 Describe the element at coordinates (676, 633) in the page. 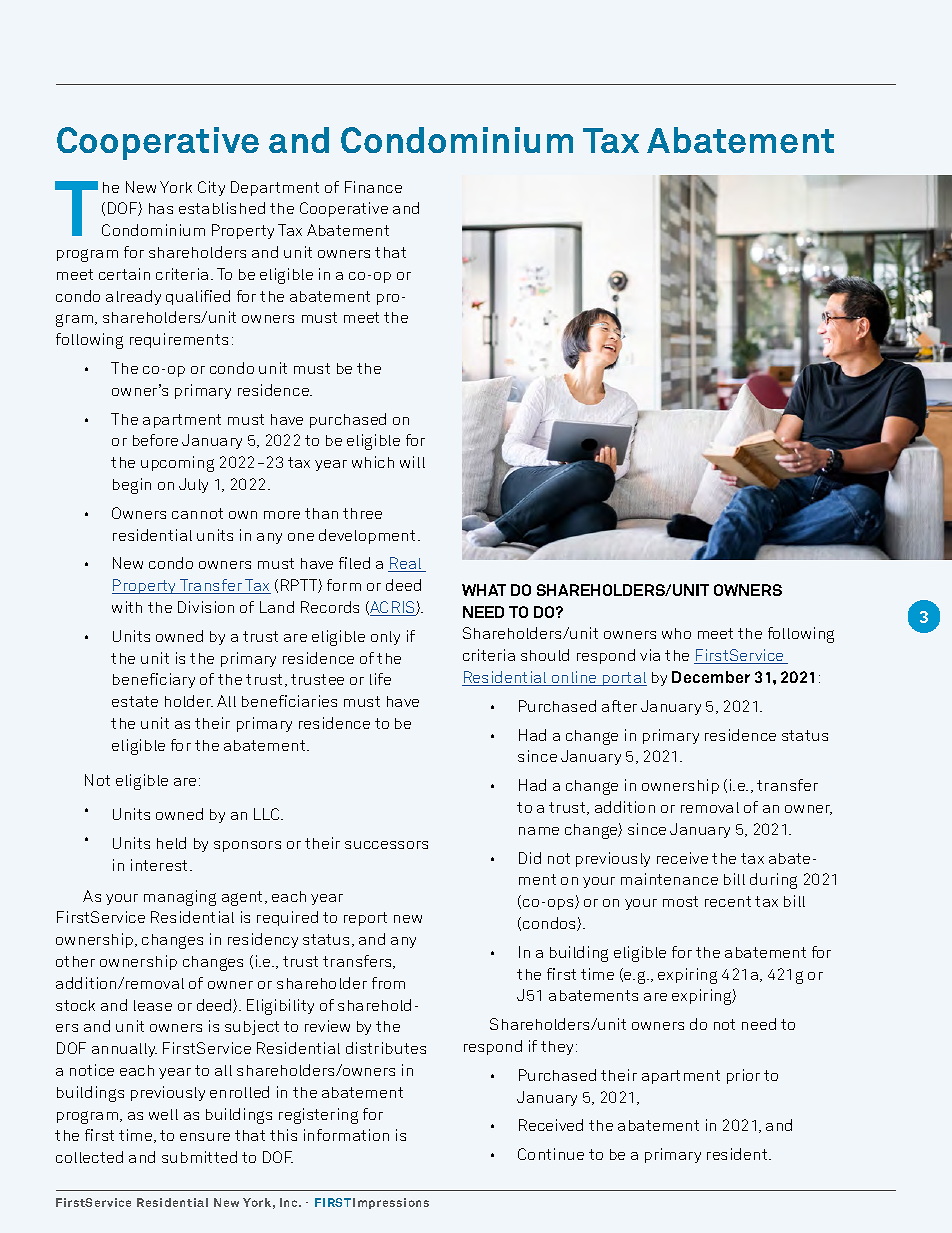

I see `who` at that location.
